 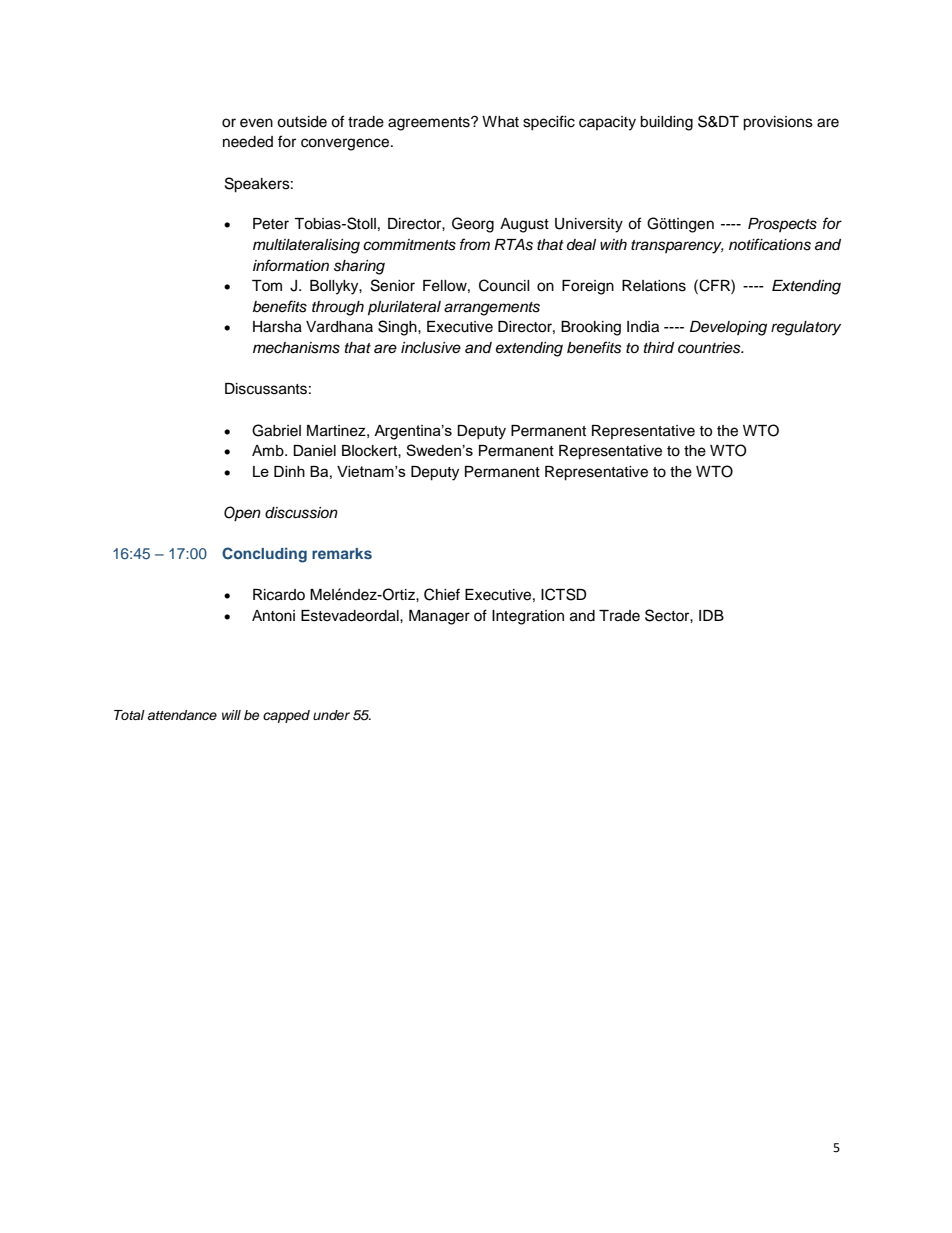 I want to click on under, so click(x=331, y=715).
